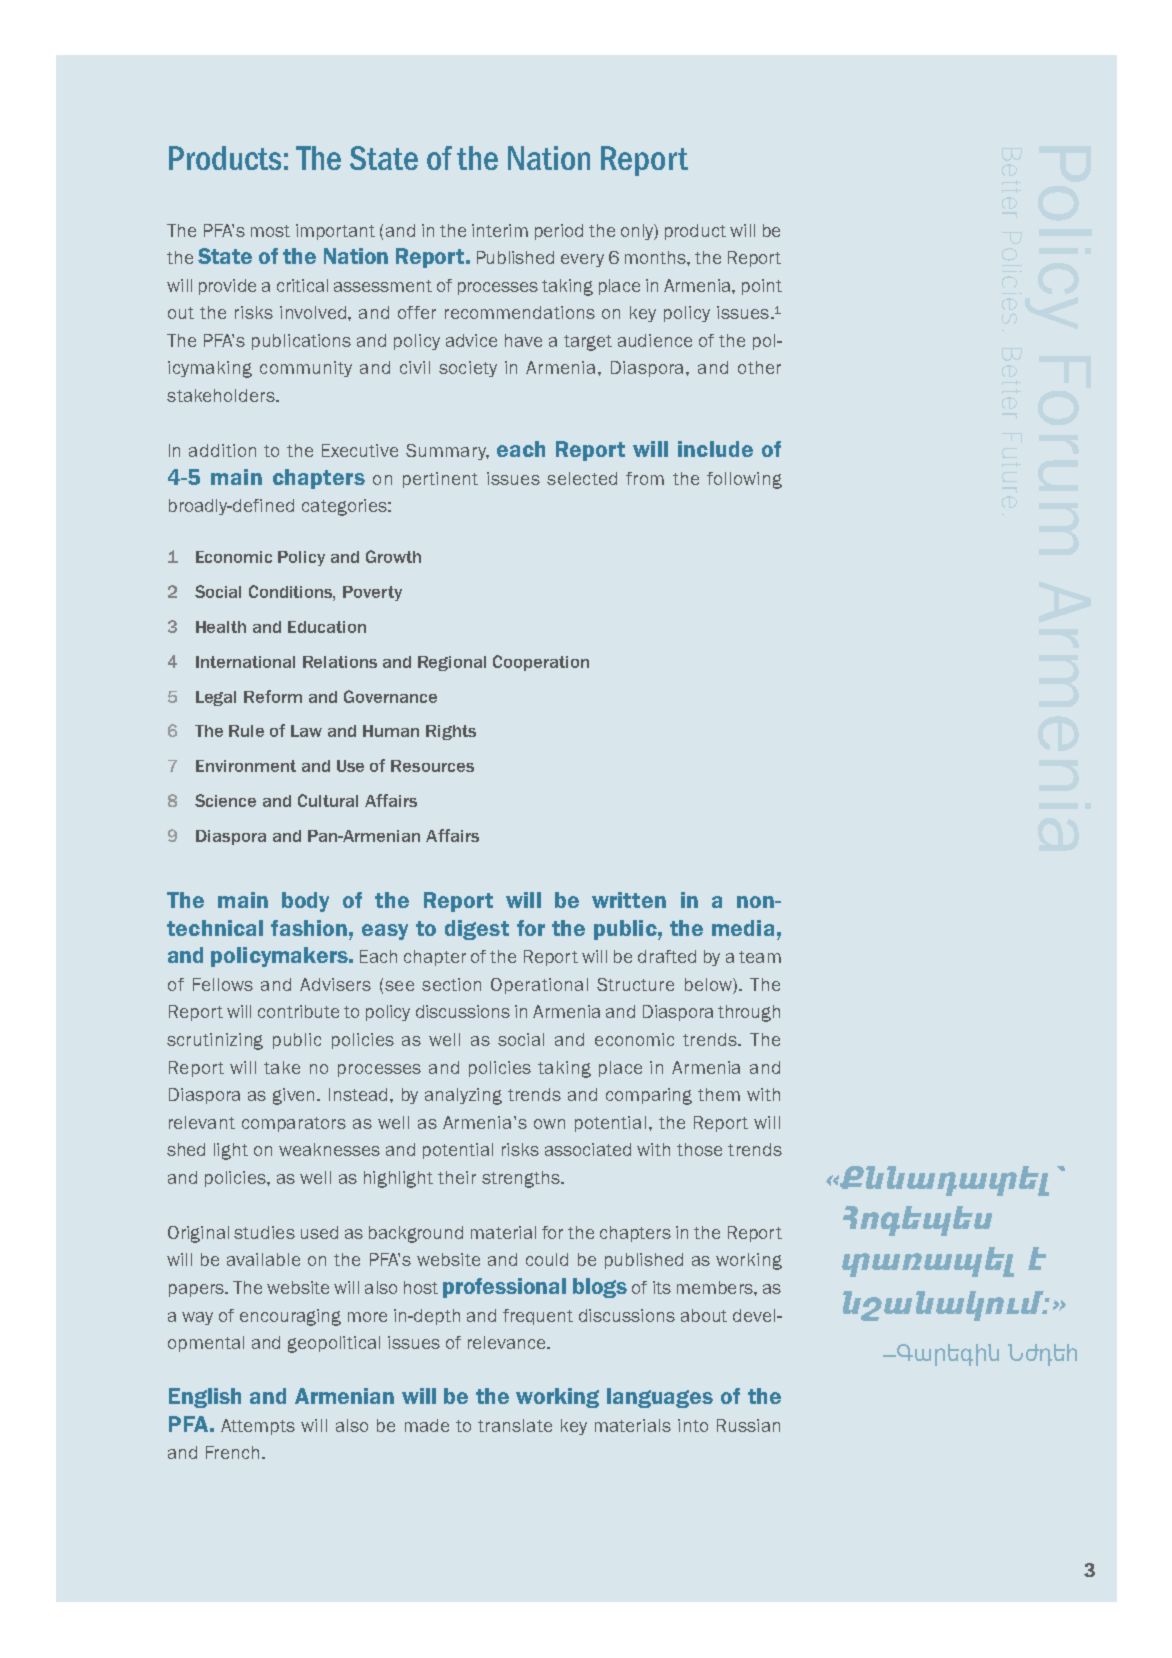 The width and height of the screenshot is (1172, 1658). Describe the element at coordinates (452, 663) in the screenshot. I see `Regional` at that location.
